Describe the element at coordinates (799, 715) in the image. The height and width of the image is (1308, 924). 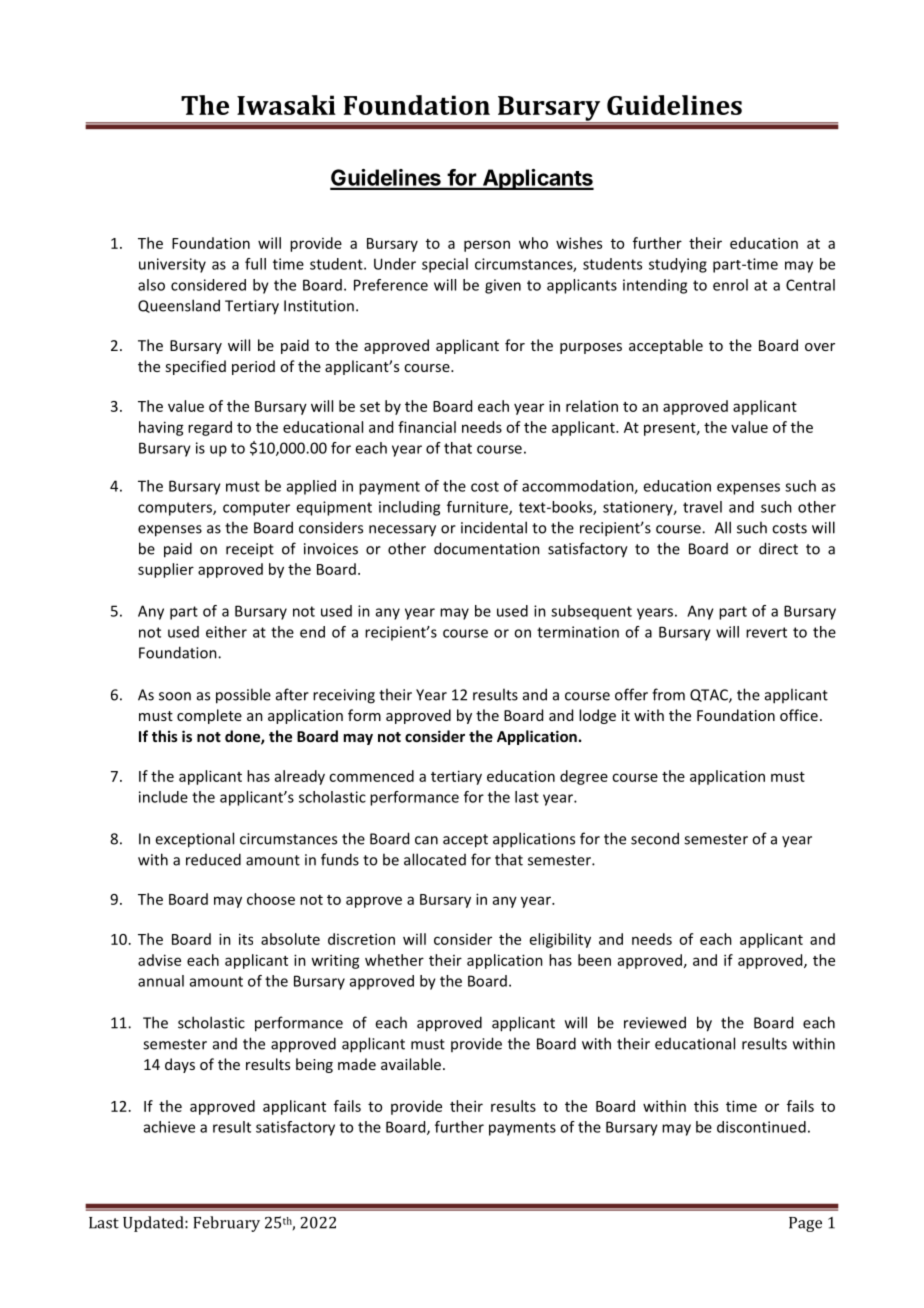
I see `office` at that location.
